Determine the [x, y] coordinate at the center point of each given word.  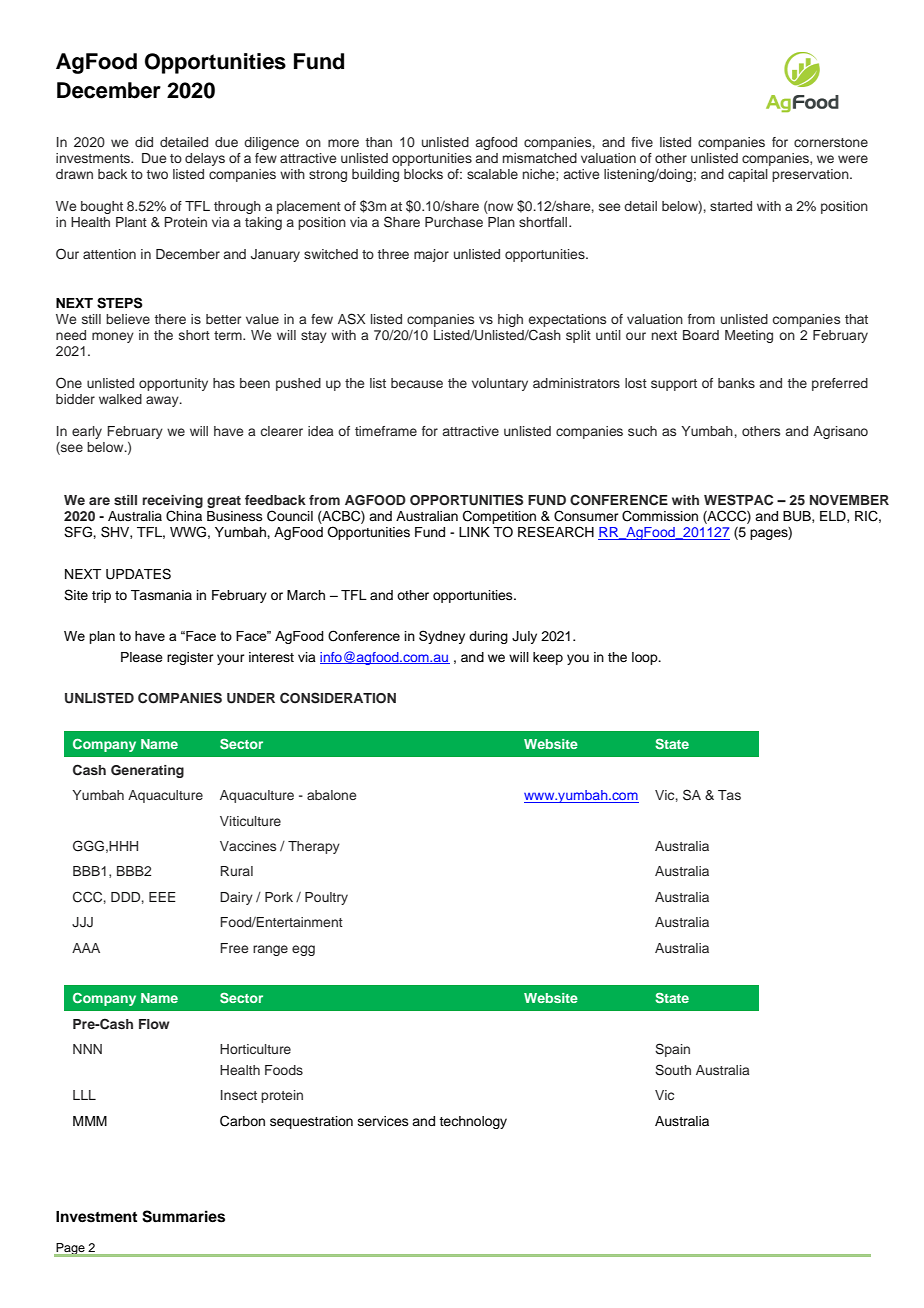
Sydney [442, 637]
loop [646, 658]
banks [736, 383]
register [190, 658]
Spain [672, 1050]
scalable [492, 174]
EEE [162, 897]
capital [748, 175]
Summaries [183, 1216]
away [163, 401]
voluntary [500, 384]
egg [303, 950]
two [157, 174]
